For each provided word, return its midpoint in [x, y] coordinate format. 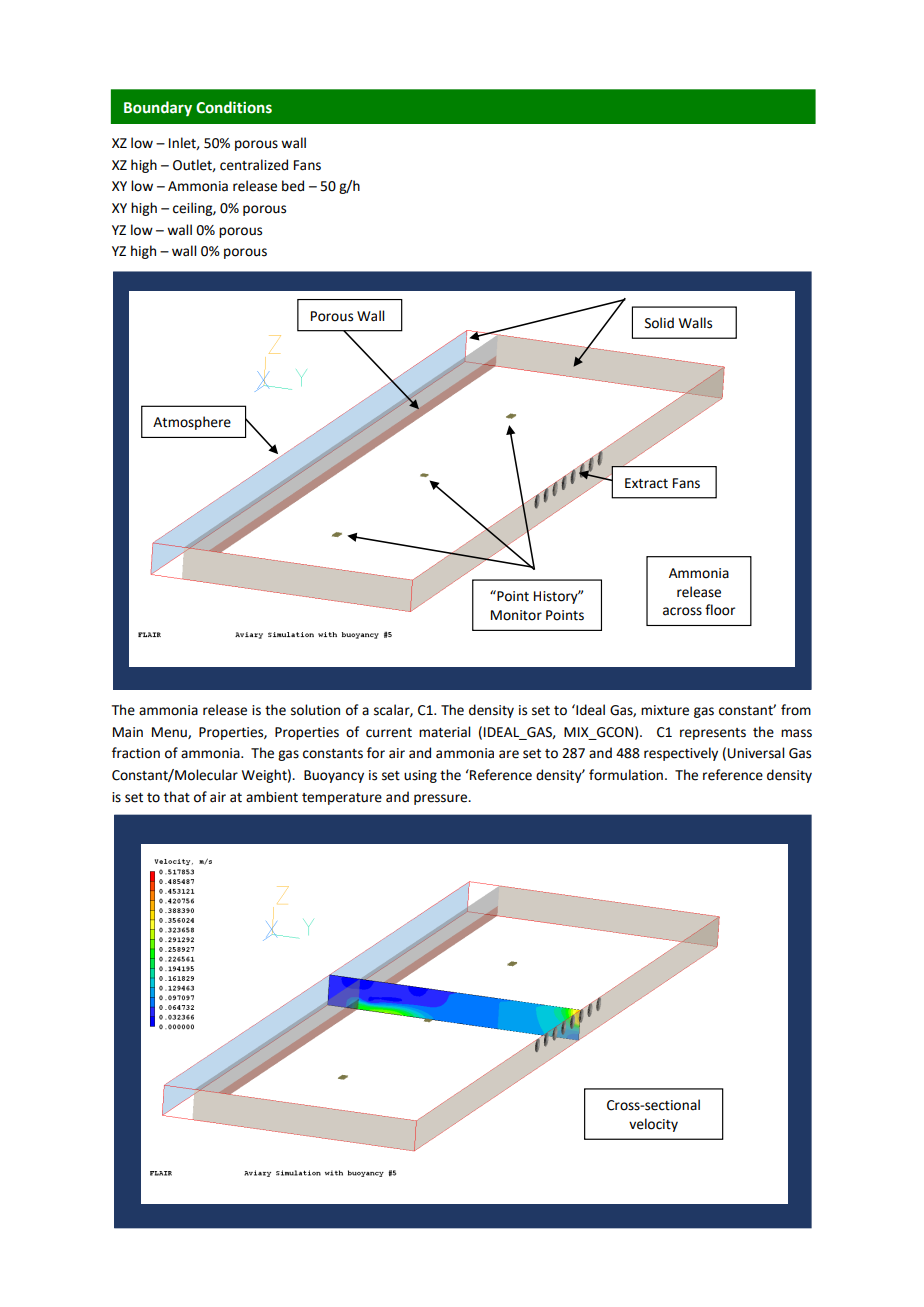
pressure [442, 799]
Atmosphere [192, 423]
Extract [646, 483]
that [177, 797]
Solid [659, 323]
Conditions [234, 107]
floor [720, 610]
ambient [272, 797]
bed [293, 186]
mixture [665, 710]
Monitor [516, 615]
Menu [170, 733]
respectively [681, 754]
